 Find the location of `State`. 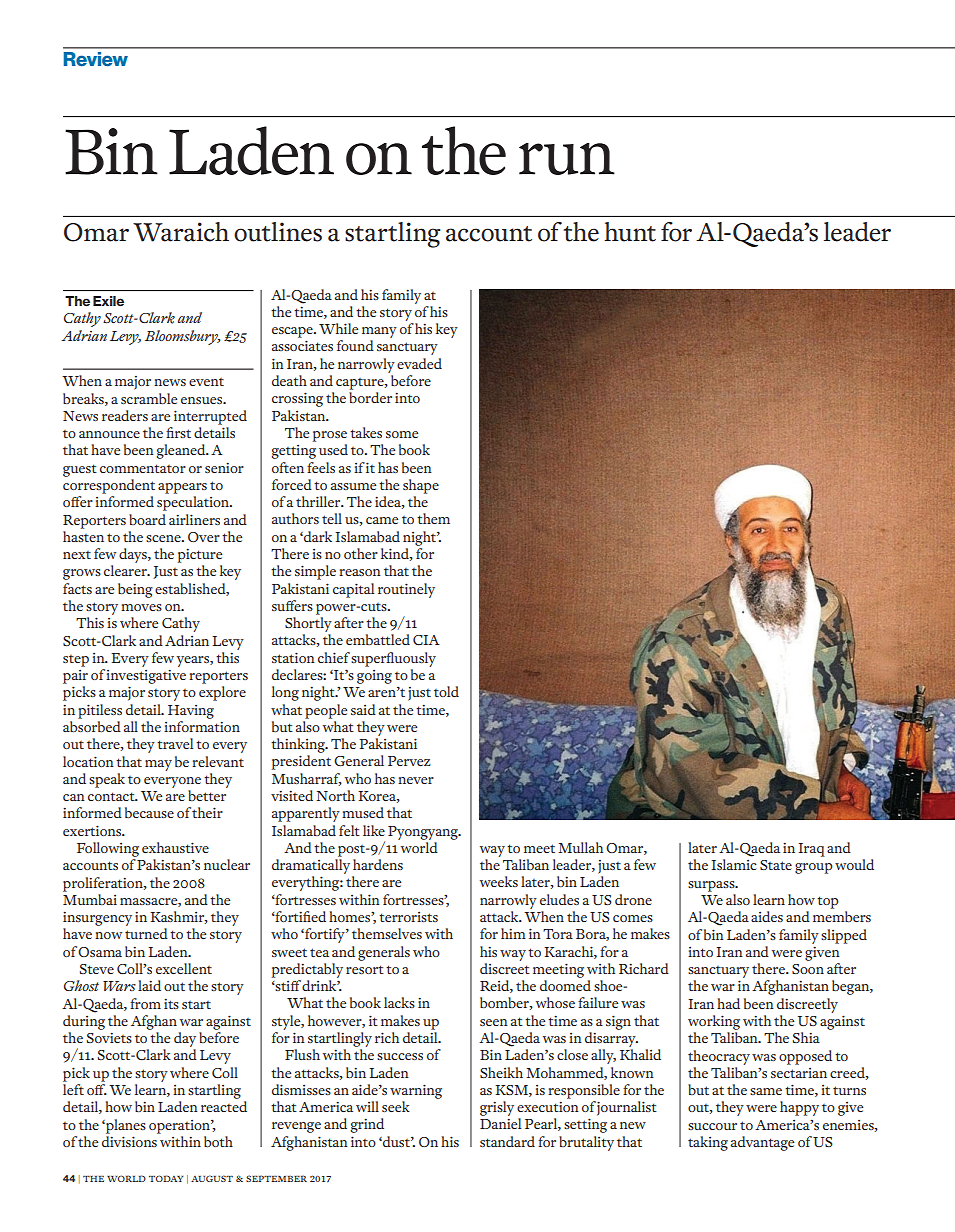

State is located at coordinates (776, 865).
